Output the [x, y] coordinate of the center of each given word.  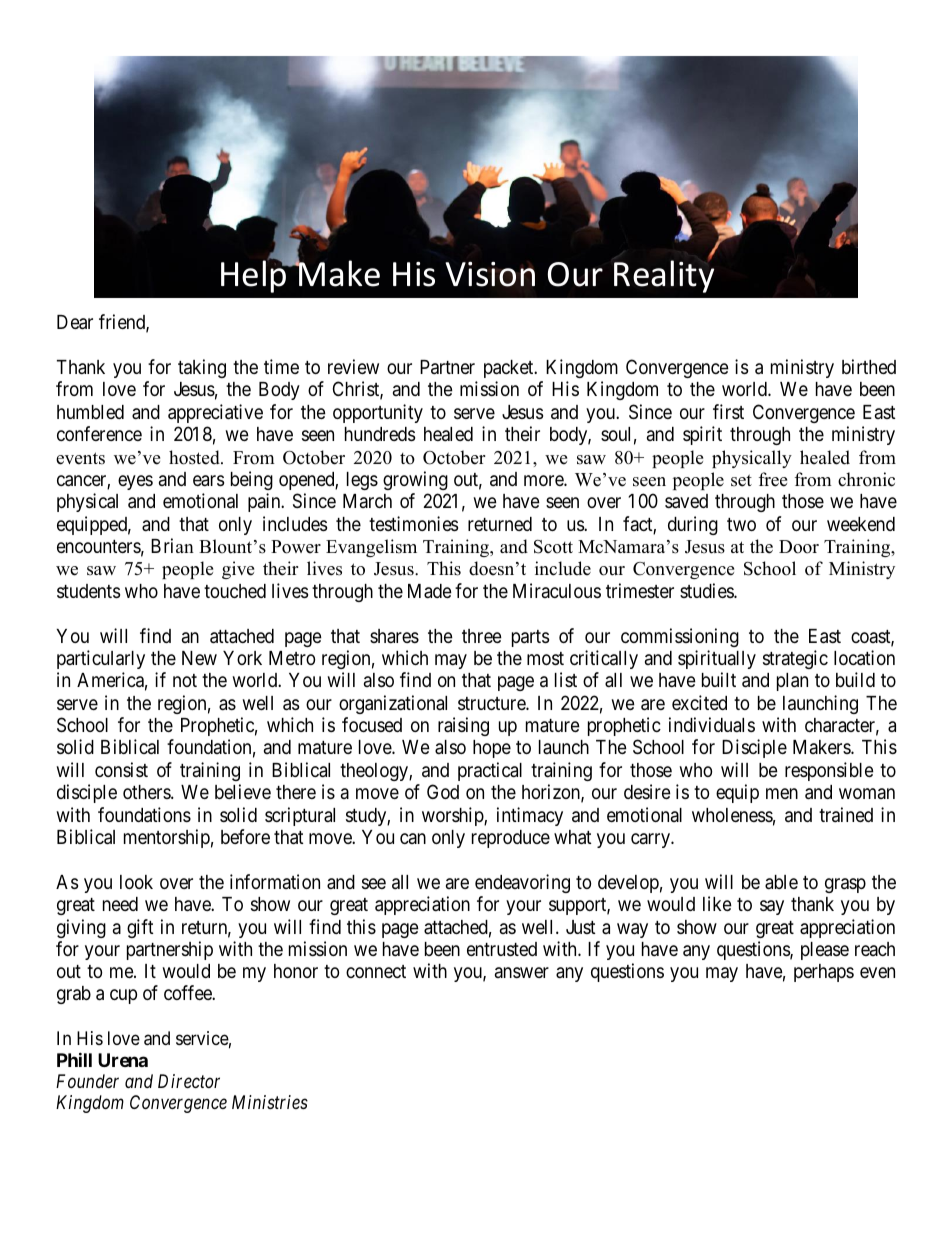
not [185, 680]
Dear [75, 322]
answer [522, 972]
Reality [664, 276]
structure [492, 703]
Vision [490, 274]
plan [792, 682]
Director [189, 1081]
